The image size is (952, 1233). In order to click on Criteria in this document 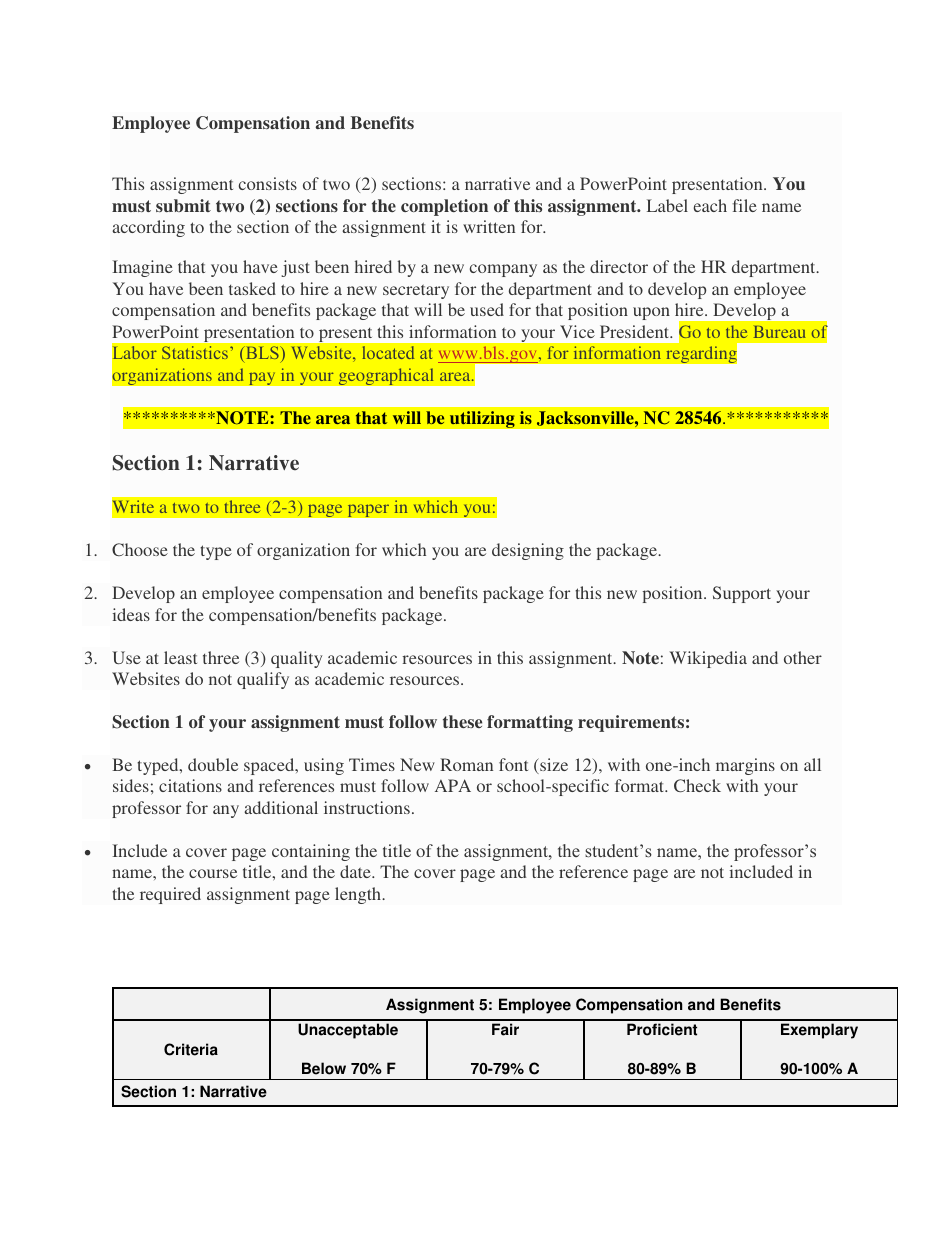, I will do `click(191, 1049)`.
